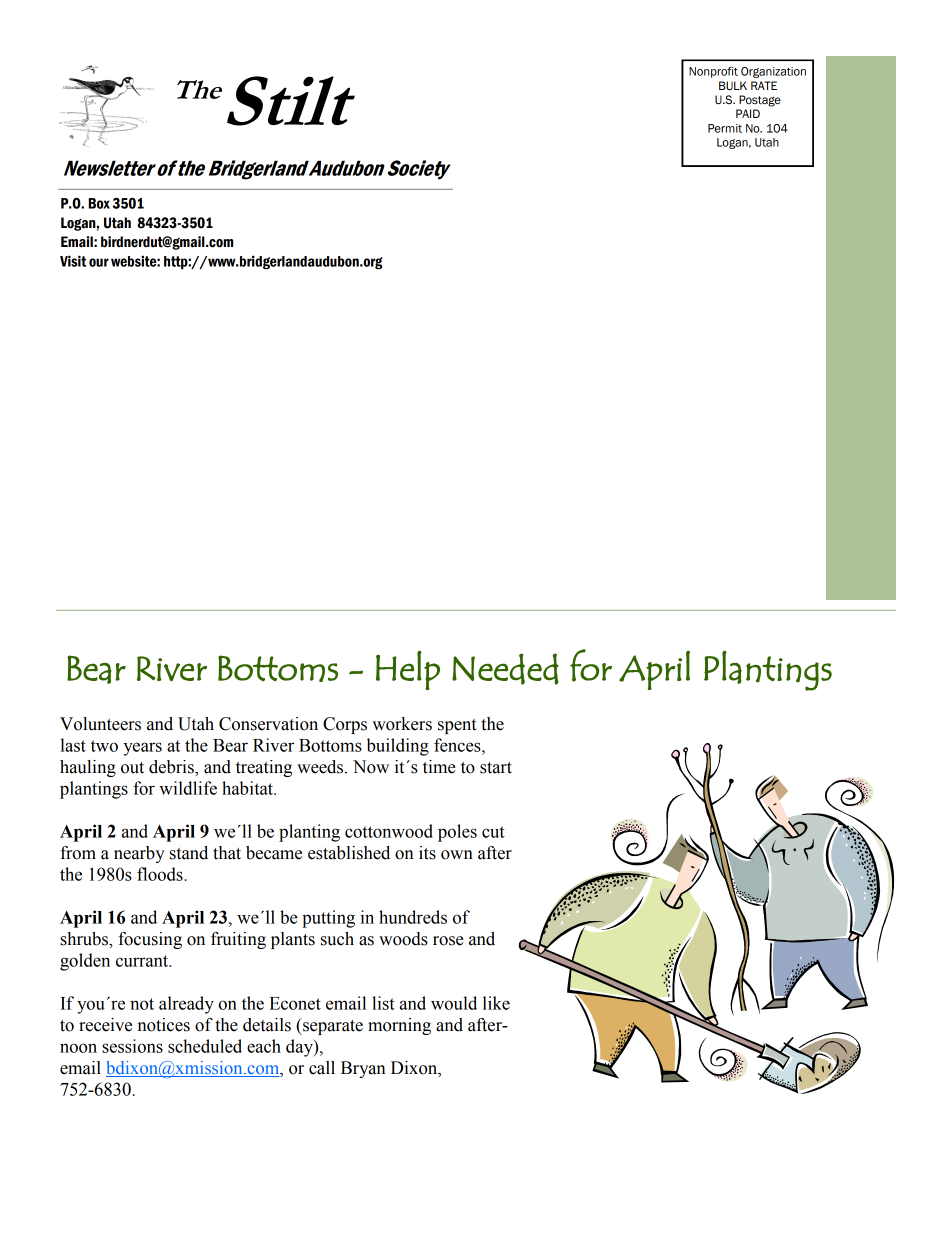 The image size is (952, 1233). What do you see at coordinates (733, 86) in the screenshot?
I see `BULK` at bounding box center [733, 86].
